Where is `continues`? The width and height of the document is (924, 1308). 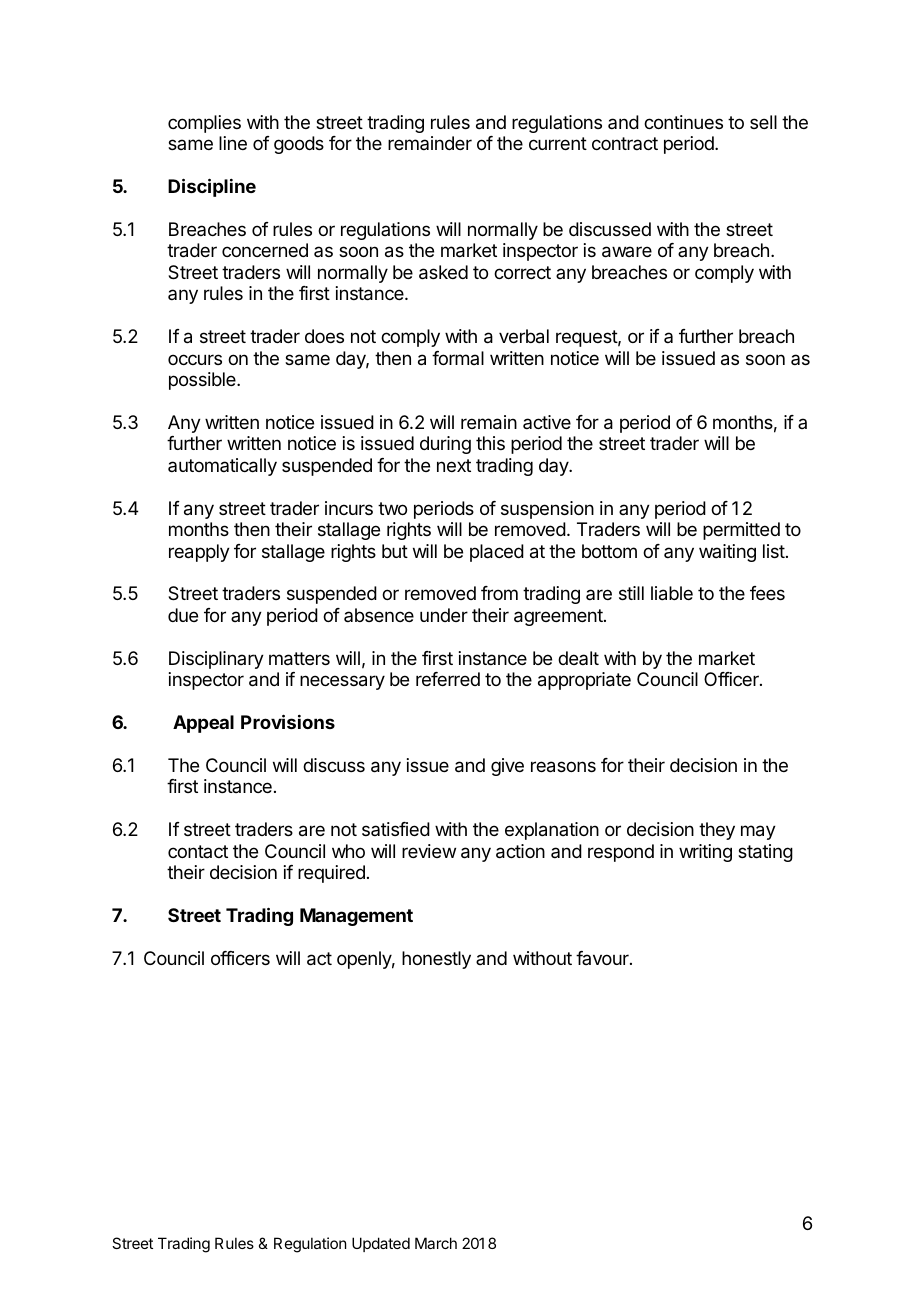
continues is located at coordinates (683, 122).
